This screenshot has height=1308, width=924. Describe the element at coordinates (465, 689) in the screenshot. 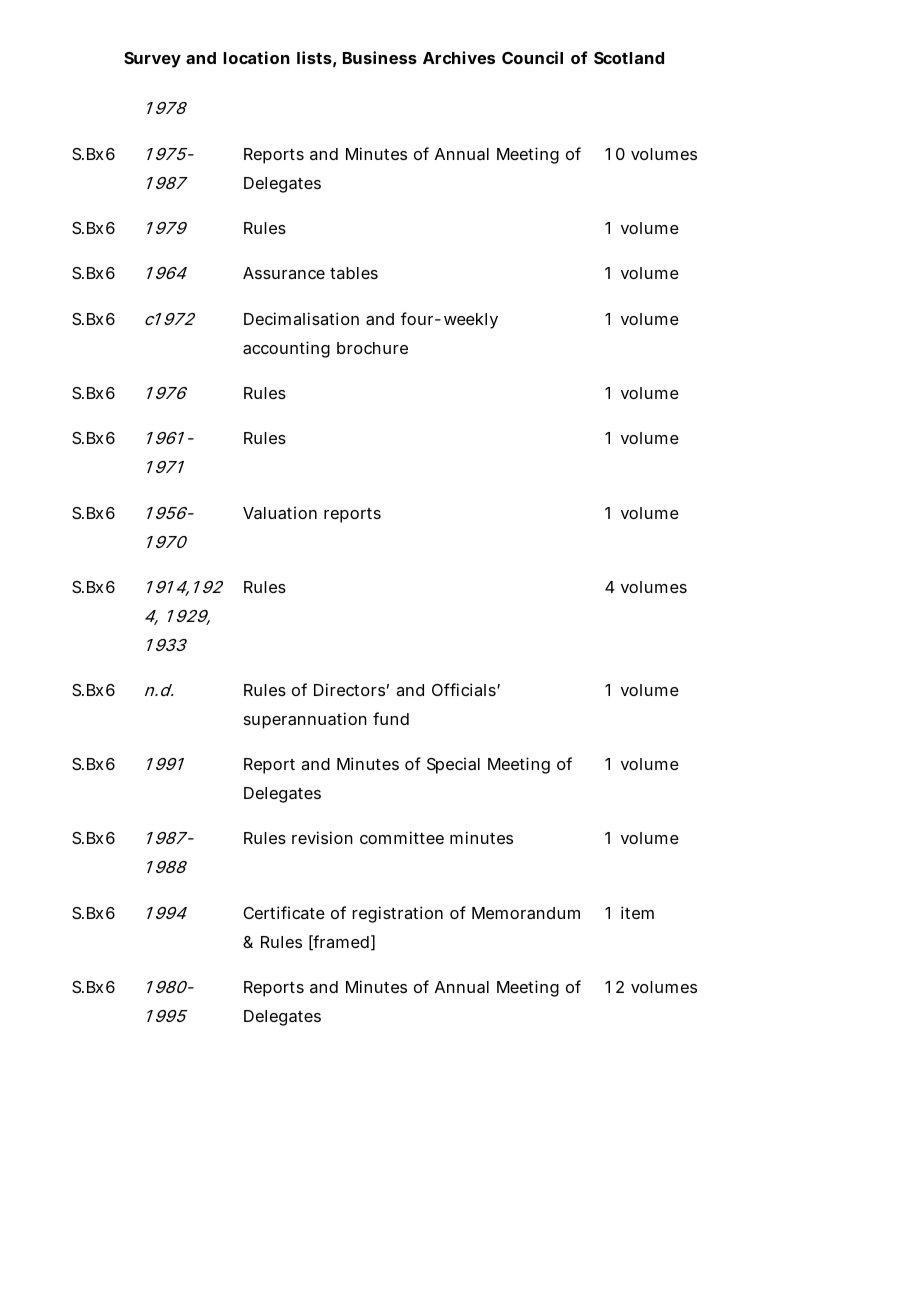

I see `Officials` at that location.
